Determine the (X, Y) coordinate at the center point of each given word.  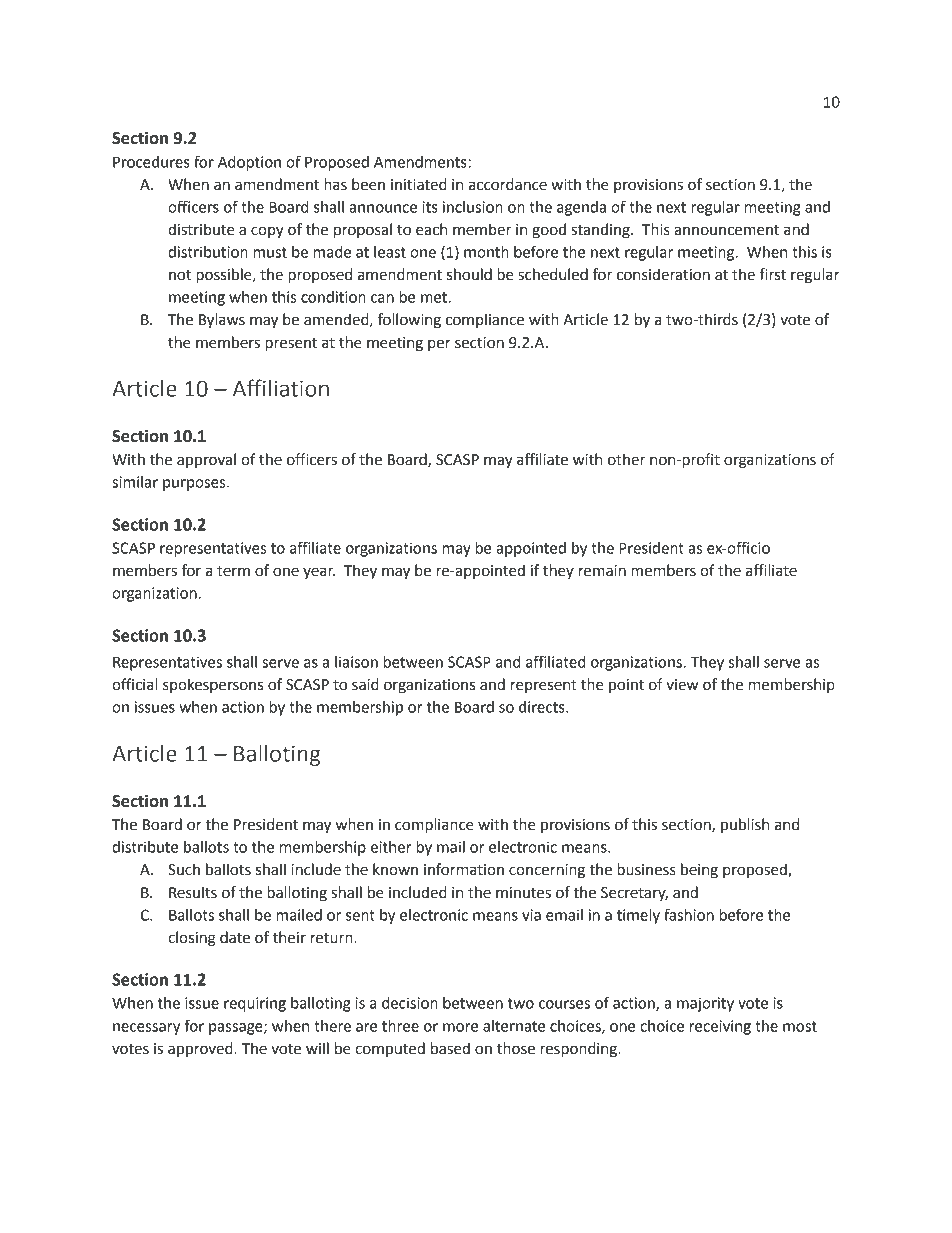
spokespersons (213, 685)
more (461, 1027)
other (626, 459)
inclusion (473, 207)
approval (206, 460)
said (365, 684)
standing (602, 231)
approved (201, 1049)
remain (602, 571)
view (682, 685)
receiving (720, 1027)
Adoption (249, 163)
